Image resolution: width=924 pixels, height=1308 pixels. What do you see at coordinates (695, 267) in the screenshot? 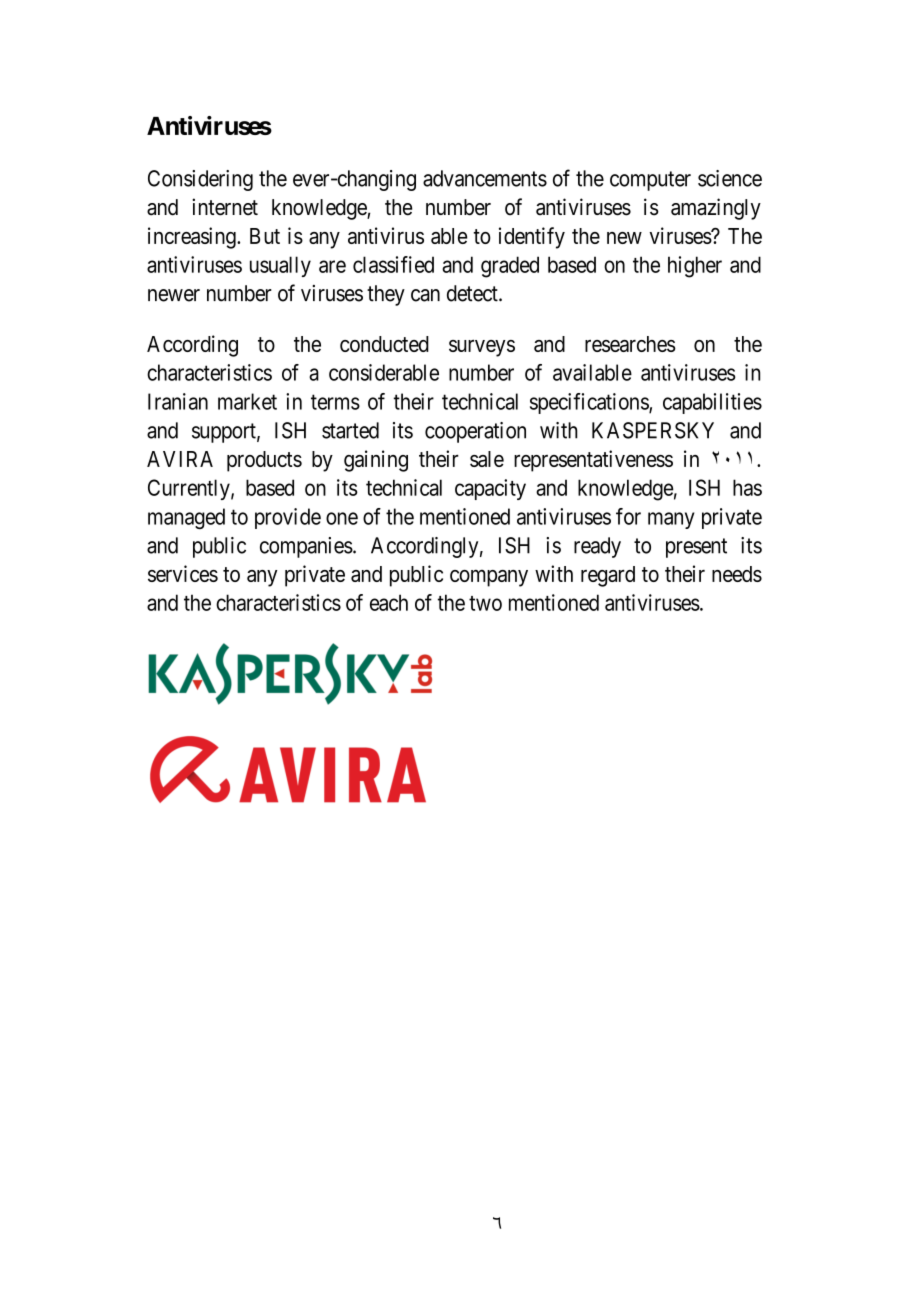
I see `higher` at bounding box center [695, 267].
